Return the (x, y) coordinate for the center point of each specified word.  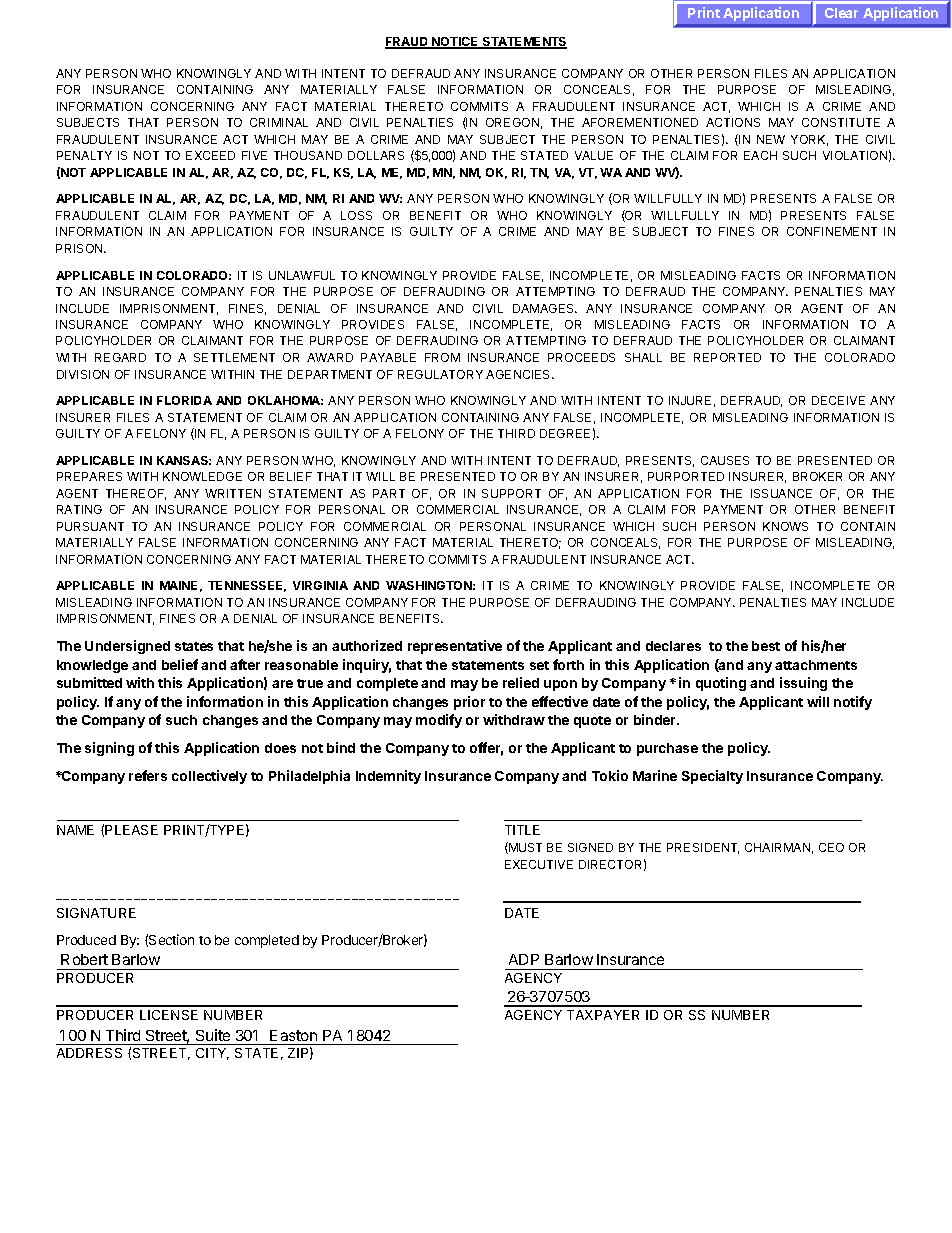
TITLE (522, 830)
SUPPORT (511, 493)
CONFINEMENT (832, 231)
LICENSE (169, 1015)
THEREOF (136, 494)
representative (455, 647)
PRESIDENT (703, 848)
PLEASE (131, 830)
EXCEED (210, 155)
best (766, 646)
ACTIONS (733, 122)
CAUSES (725, 460)
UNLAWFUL (302, 275)
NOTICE (455, 43)
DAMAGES (545, 308)
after (245, 664)
